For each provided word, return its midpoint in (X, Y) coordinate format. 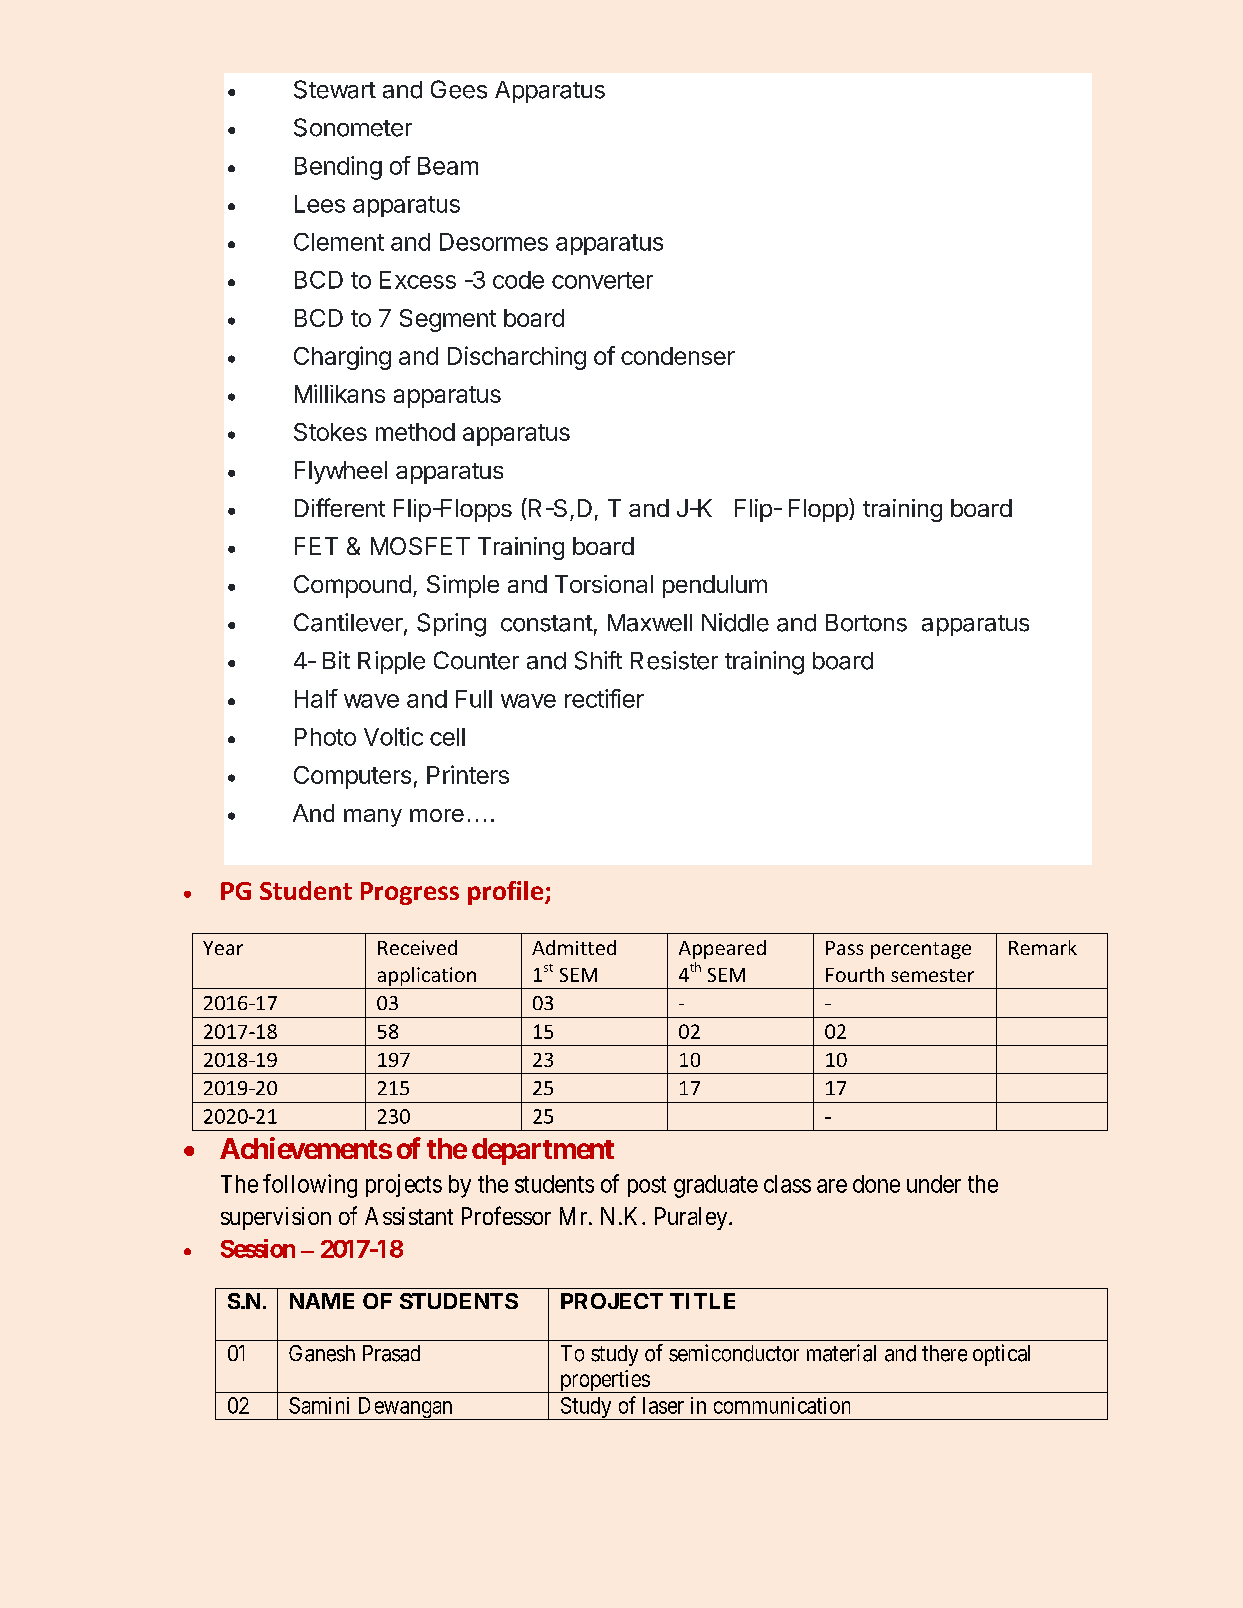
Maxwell (650, 623)
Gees (459, 89)
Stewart (335, 89)
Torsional (604, 584)
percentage (921, 950)
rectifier (604, 698)
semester (932, 975)
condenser (678, 356)
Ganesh (322, 1353)
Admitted (574, 947)
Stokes (330, 432)
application (427, 976)
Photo (325, 737)
